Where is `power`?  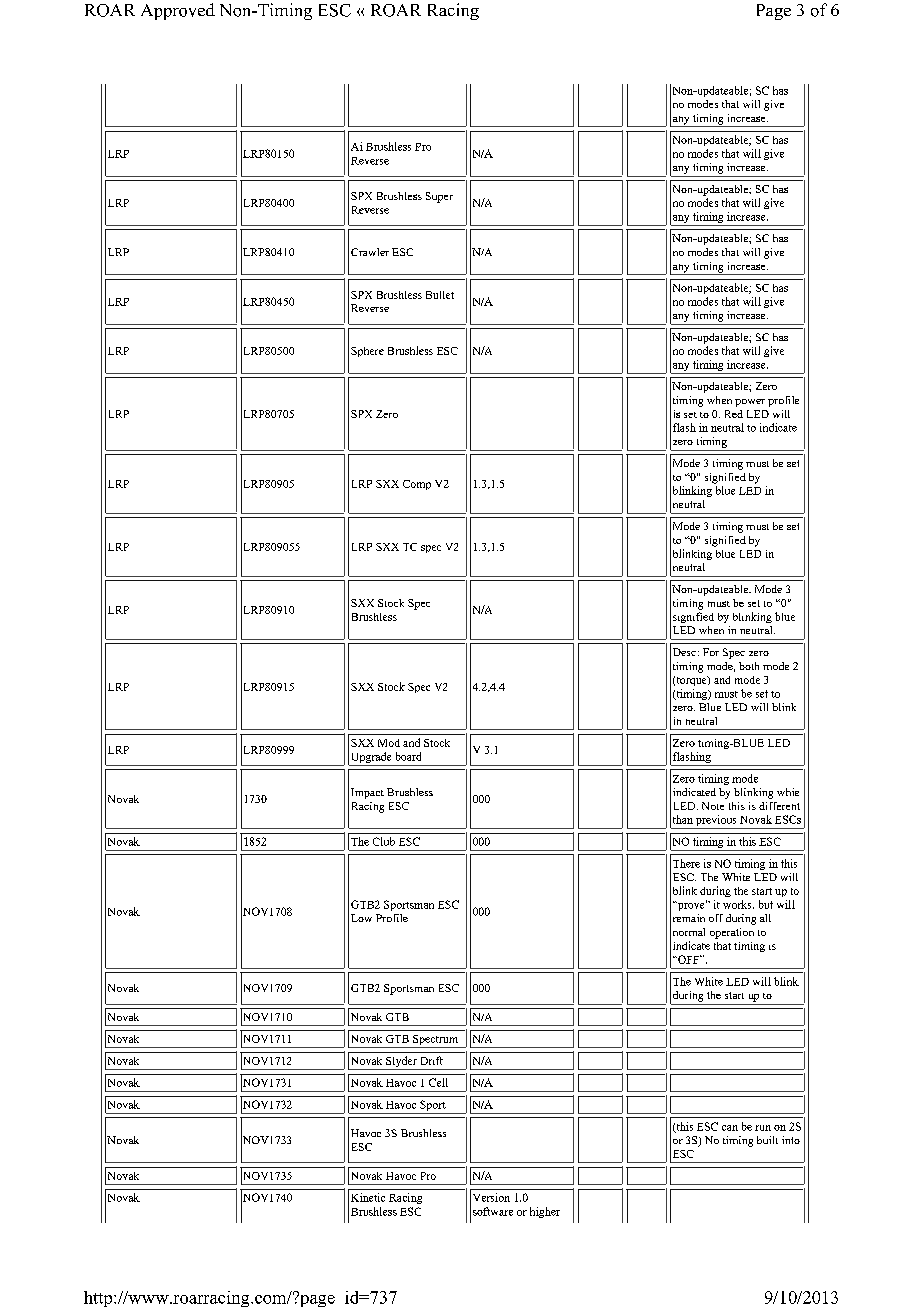 power is located at coordinates (750, 403).
